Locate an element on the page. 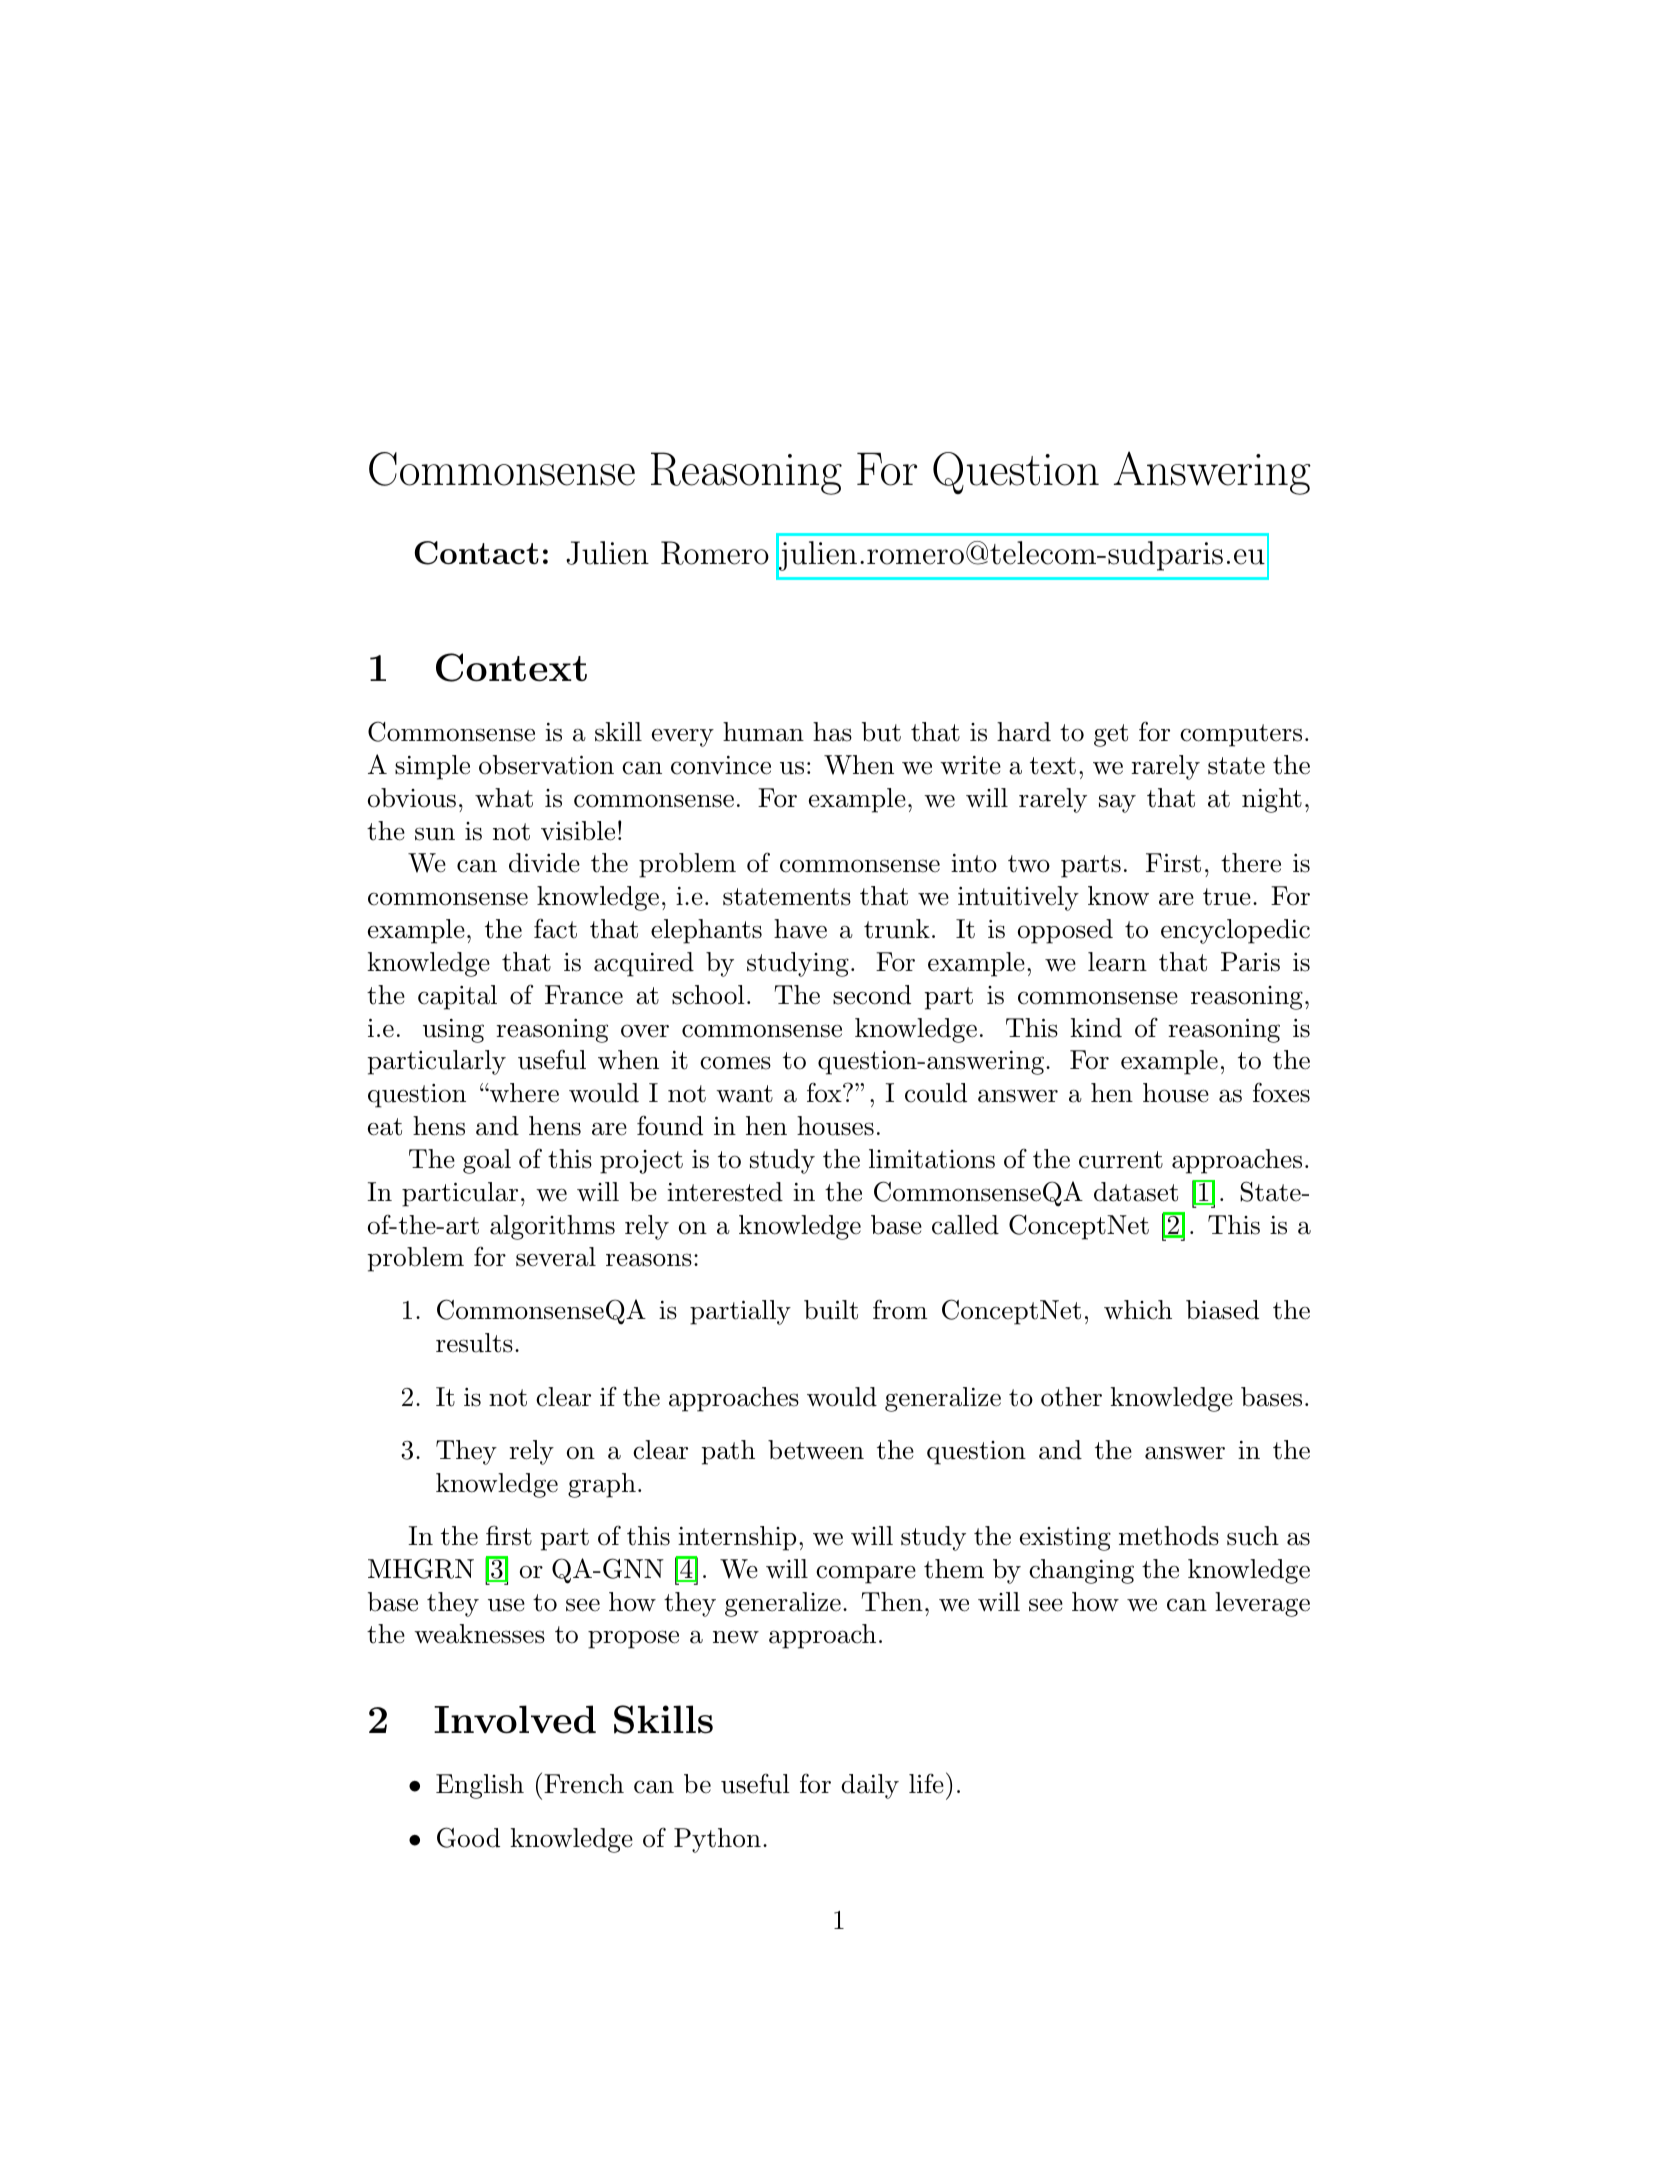 The image size is (1680, 2175). life is located at coordinates (926, 1783).
